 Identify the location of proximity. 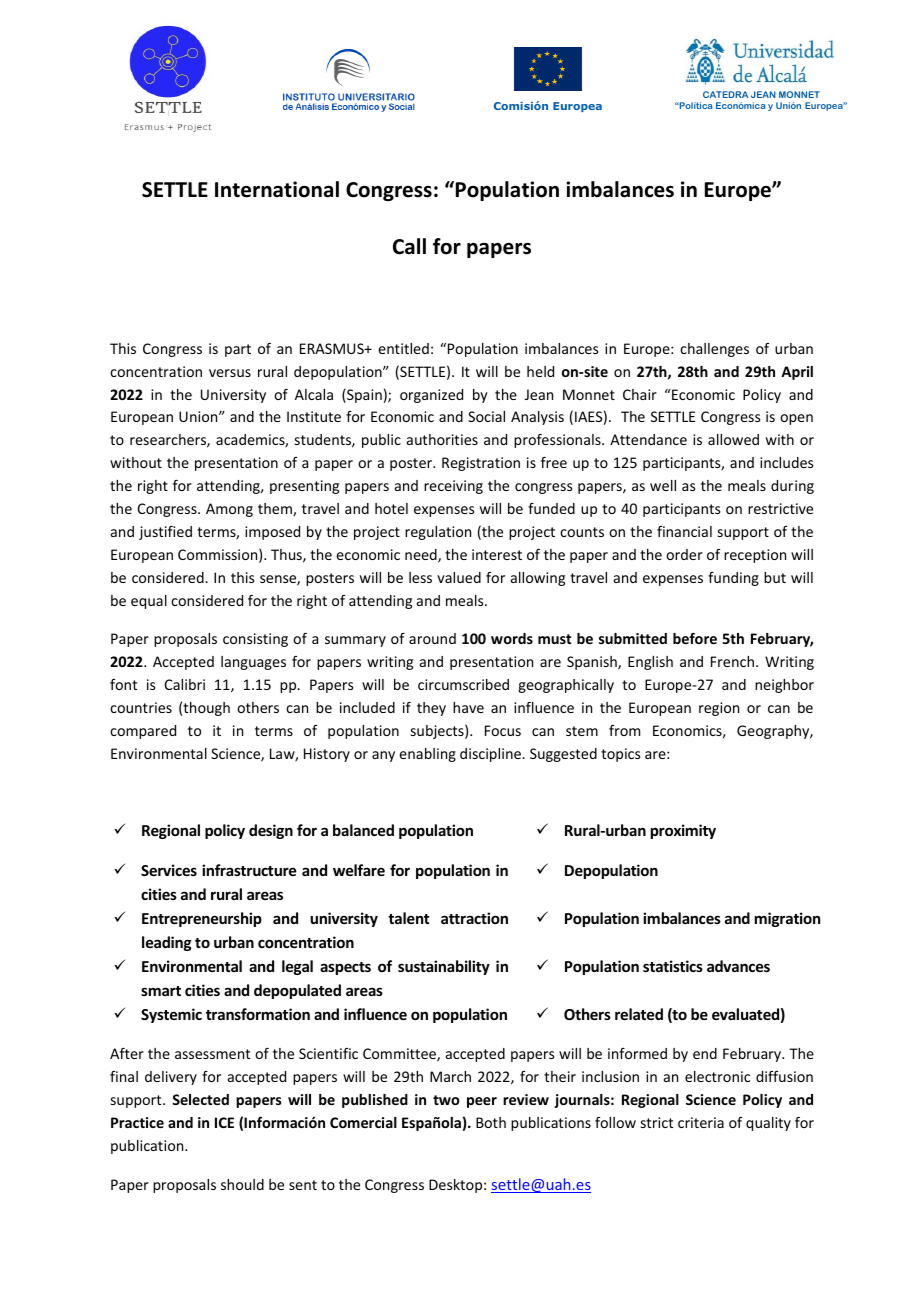
(683, 831).
